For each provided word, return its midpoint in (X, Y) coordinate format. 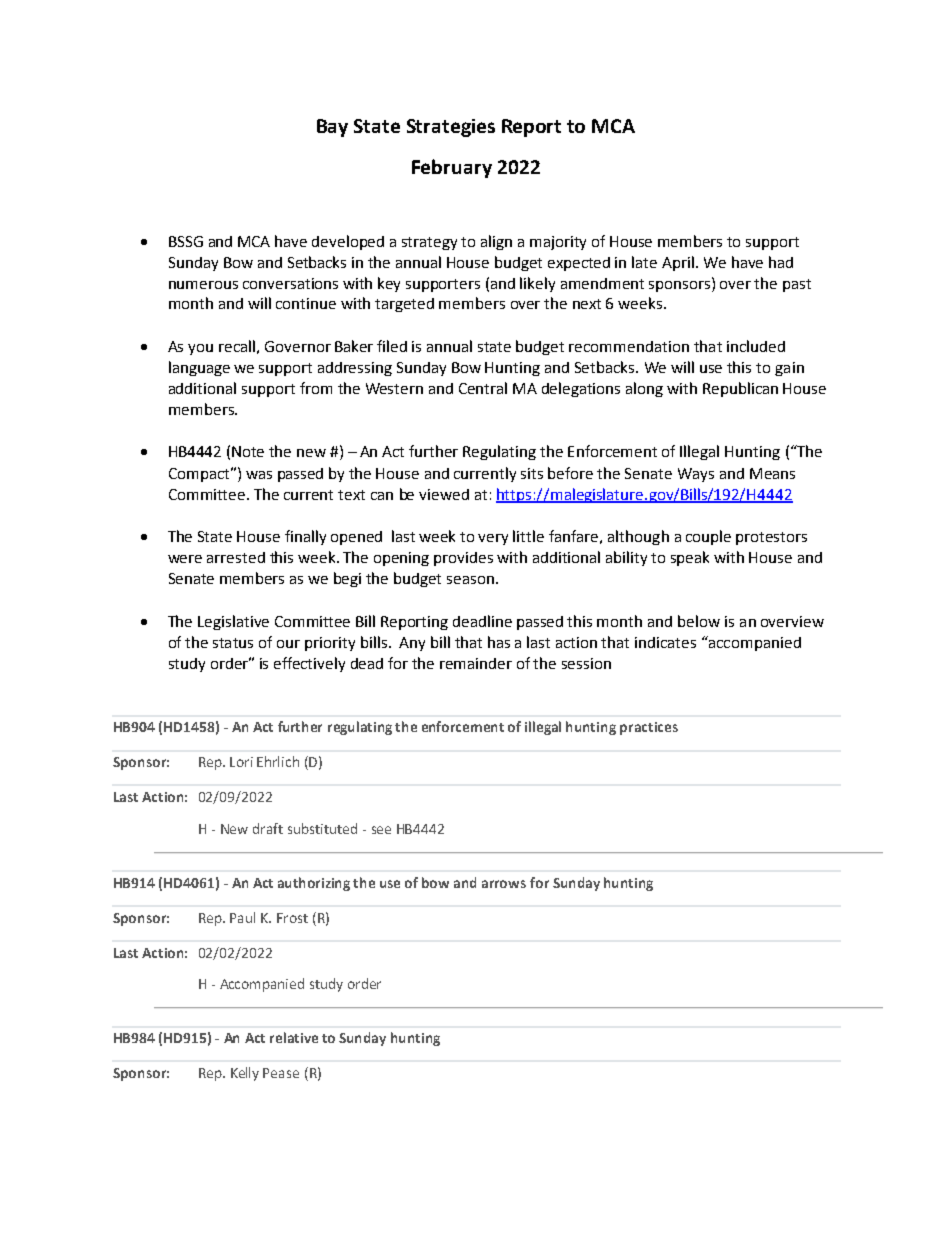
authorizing (314, 884)
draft (268, 828)
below (699, 621)
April (679, 263)
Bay (332, 128)
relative (294, 1037)
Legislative (233, 622)
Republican (740, 389)
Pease (281, 1073)
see (381, 830)
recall (237, 346)
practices (649, 728)
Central (483, 388)
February (452, 168)
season (470, 580)
